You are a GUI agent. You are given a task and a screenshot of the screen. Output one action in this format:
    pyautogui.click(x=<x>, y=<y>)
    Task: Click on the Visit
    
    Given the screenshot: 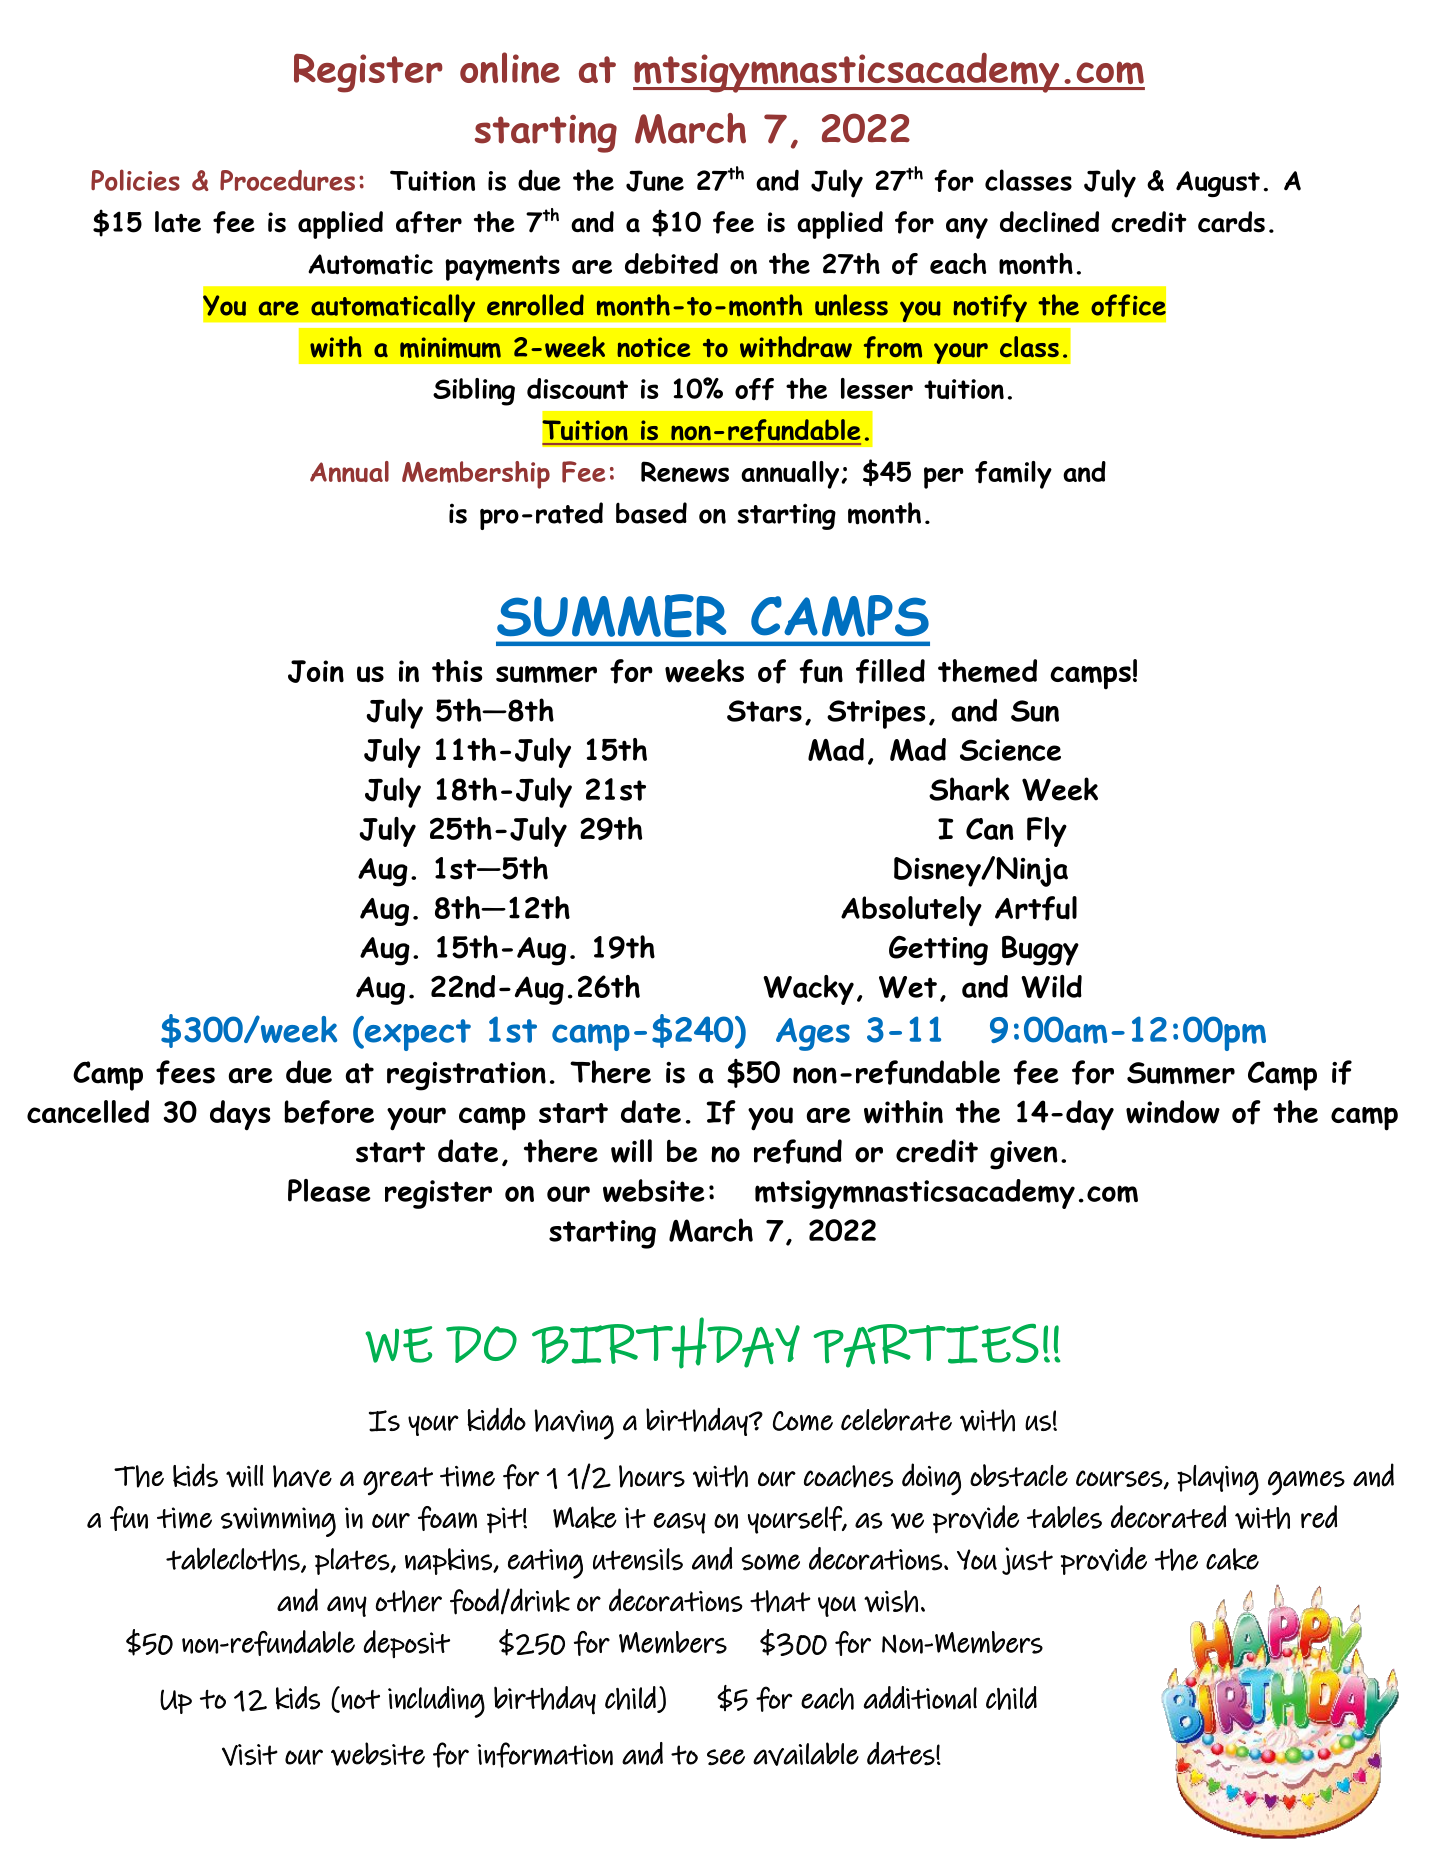 What is the action you would take?
    pyautogui.click(x=250, y=1755)
